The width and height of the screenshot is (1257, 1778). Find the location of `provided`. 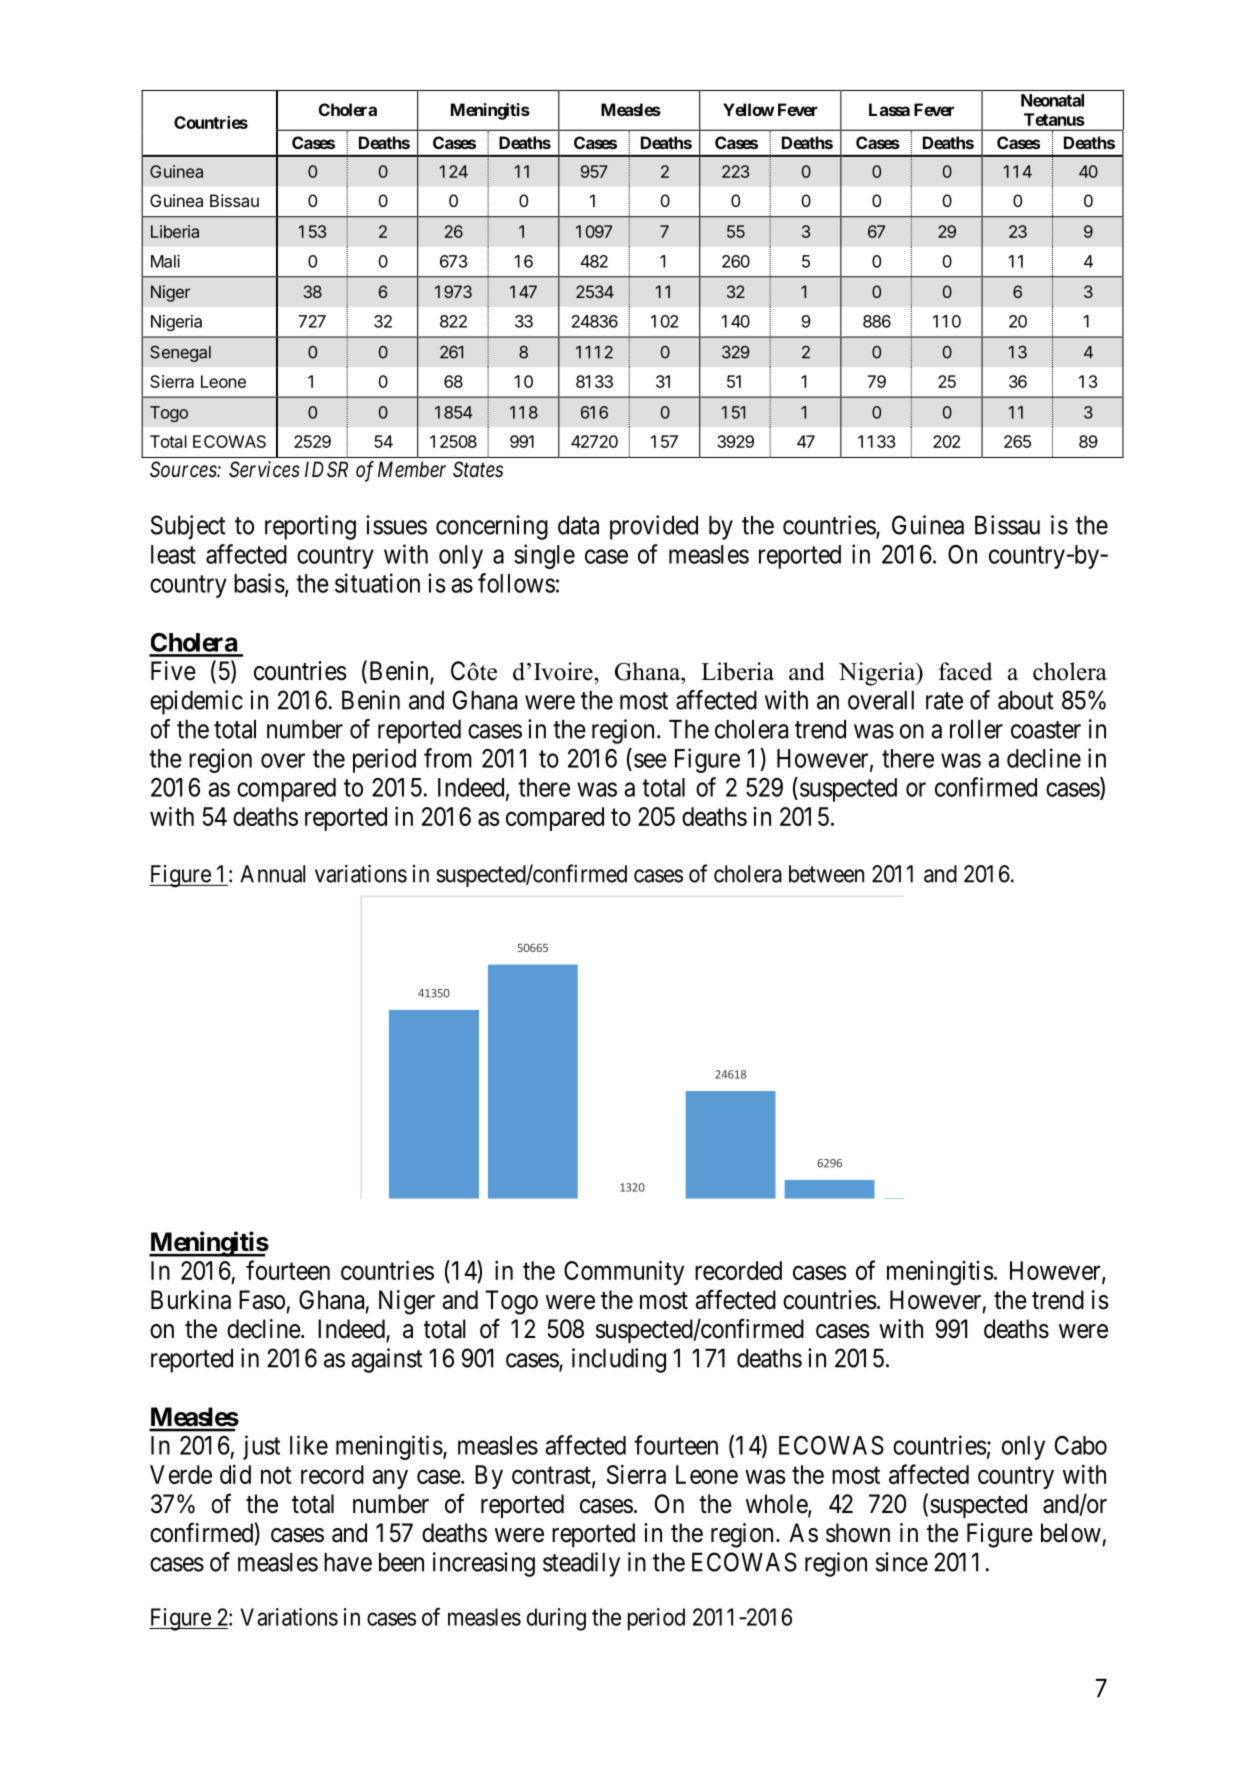

provided is located at coordinates (654, 527).
